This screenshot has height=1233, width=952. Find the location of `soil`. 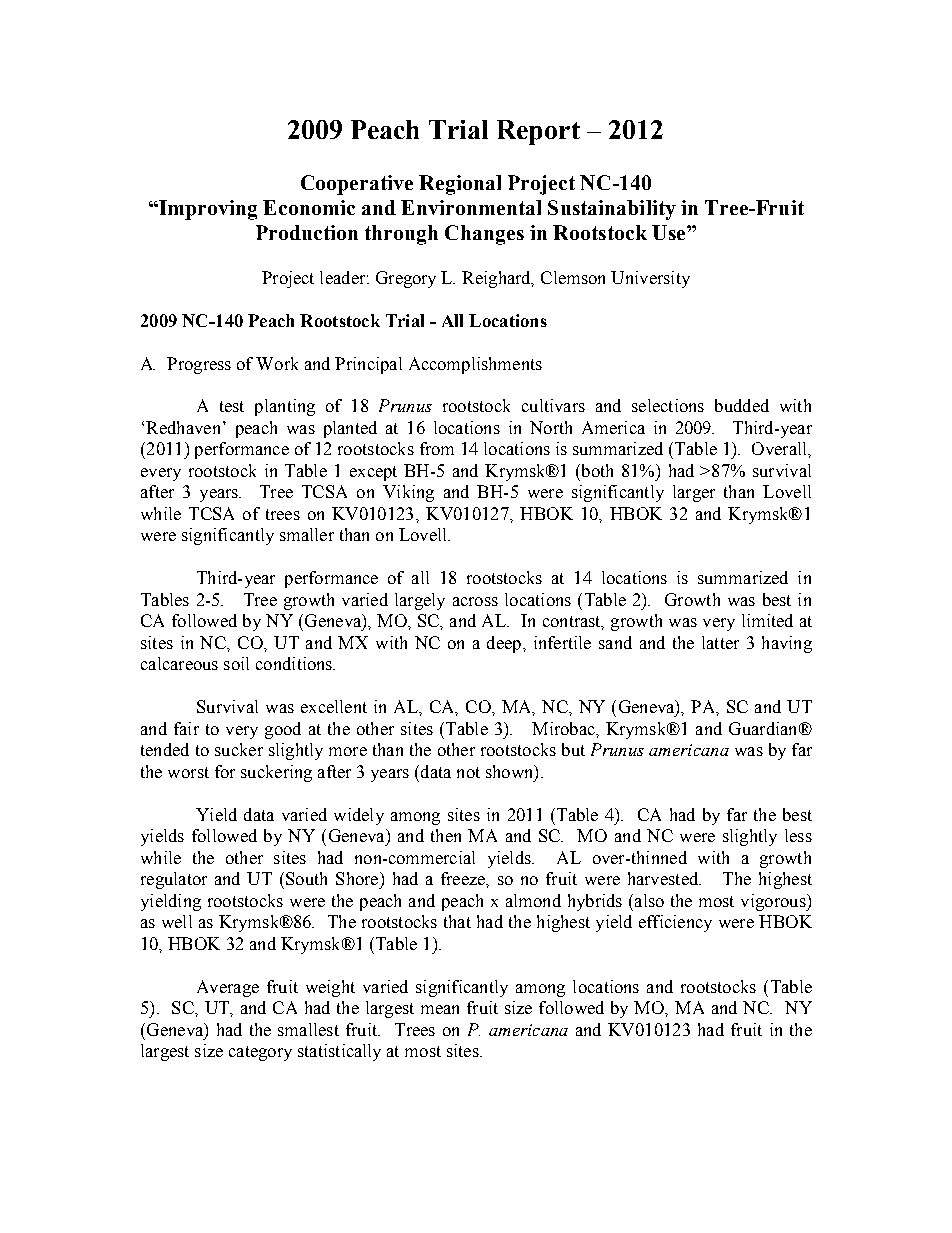

soil is located at coordinates (236, 663).
